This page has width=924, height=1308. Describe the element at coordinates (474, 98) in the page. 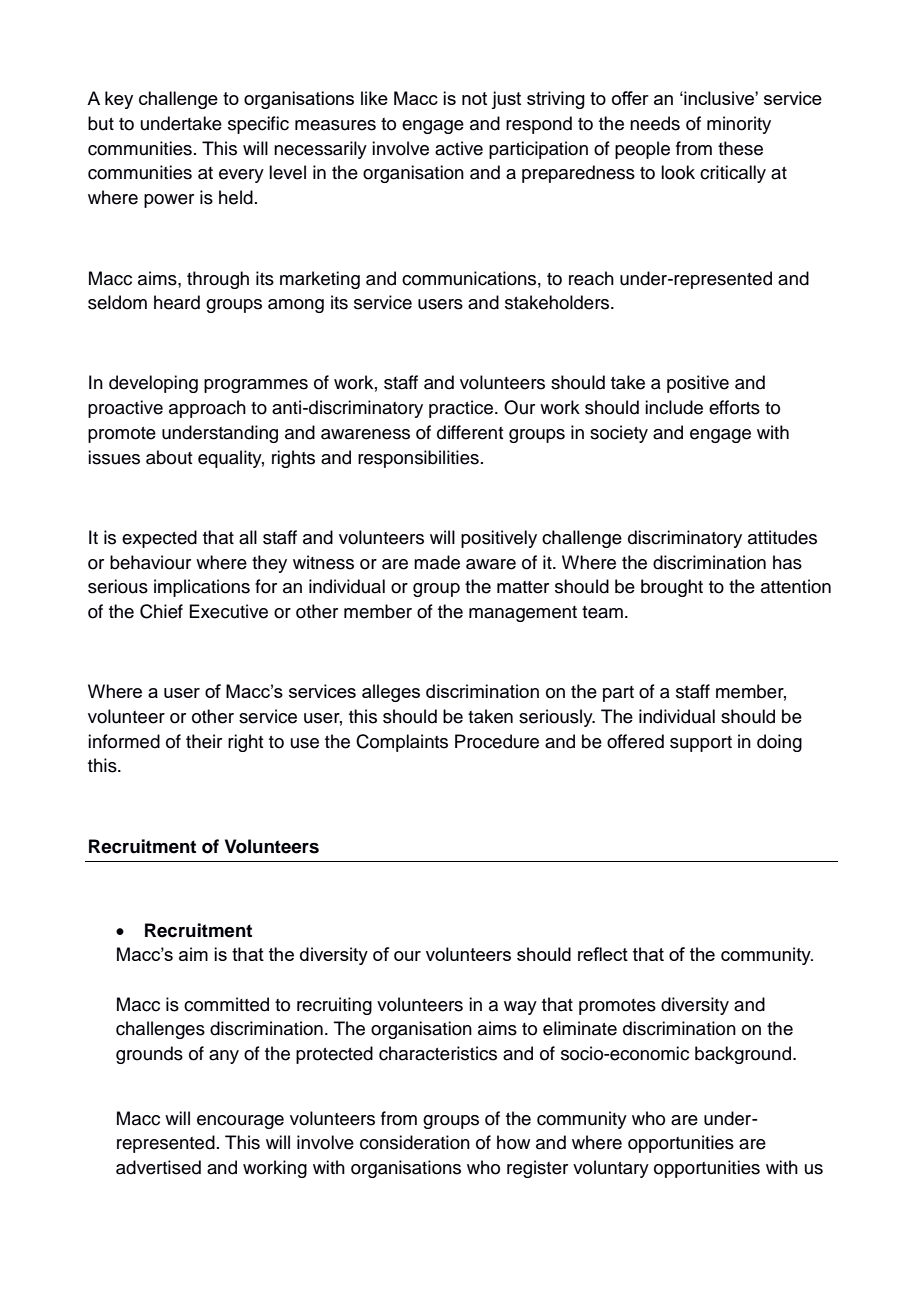

I see `not` at that location.
